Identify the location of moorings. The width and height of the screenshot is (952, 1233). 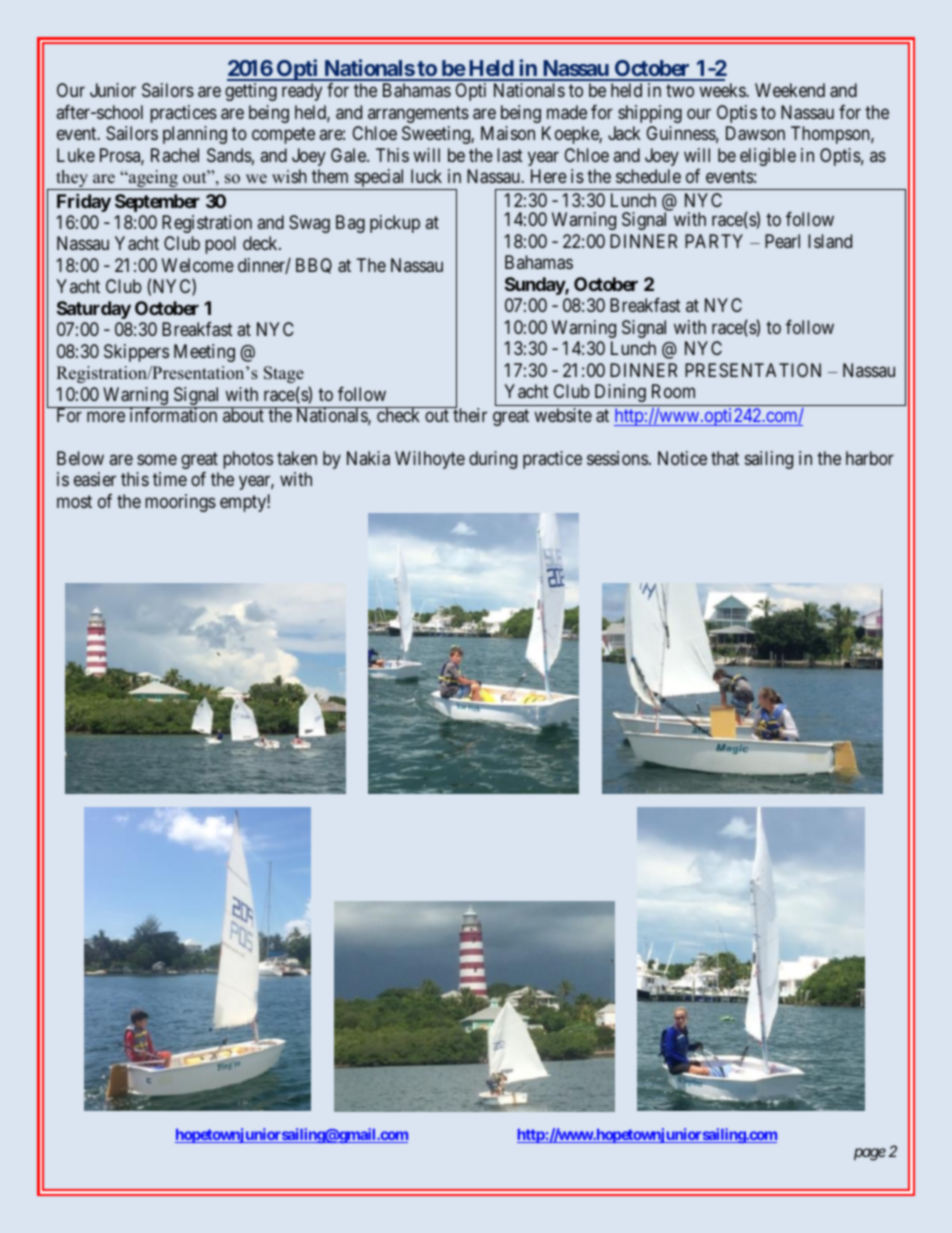
(180, 503).
